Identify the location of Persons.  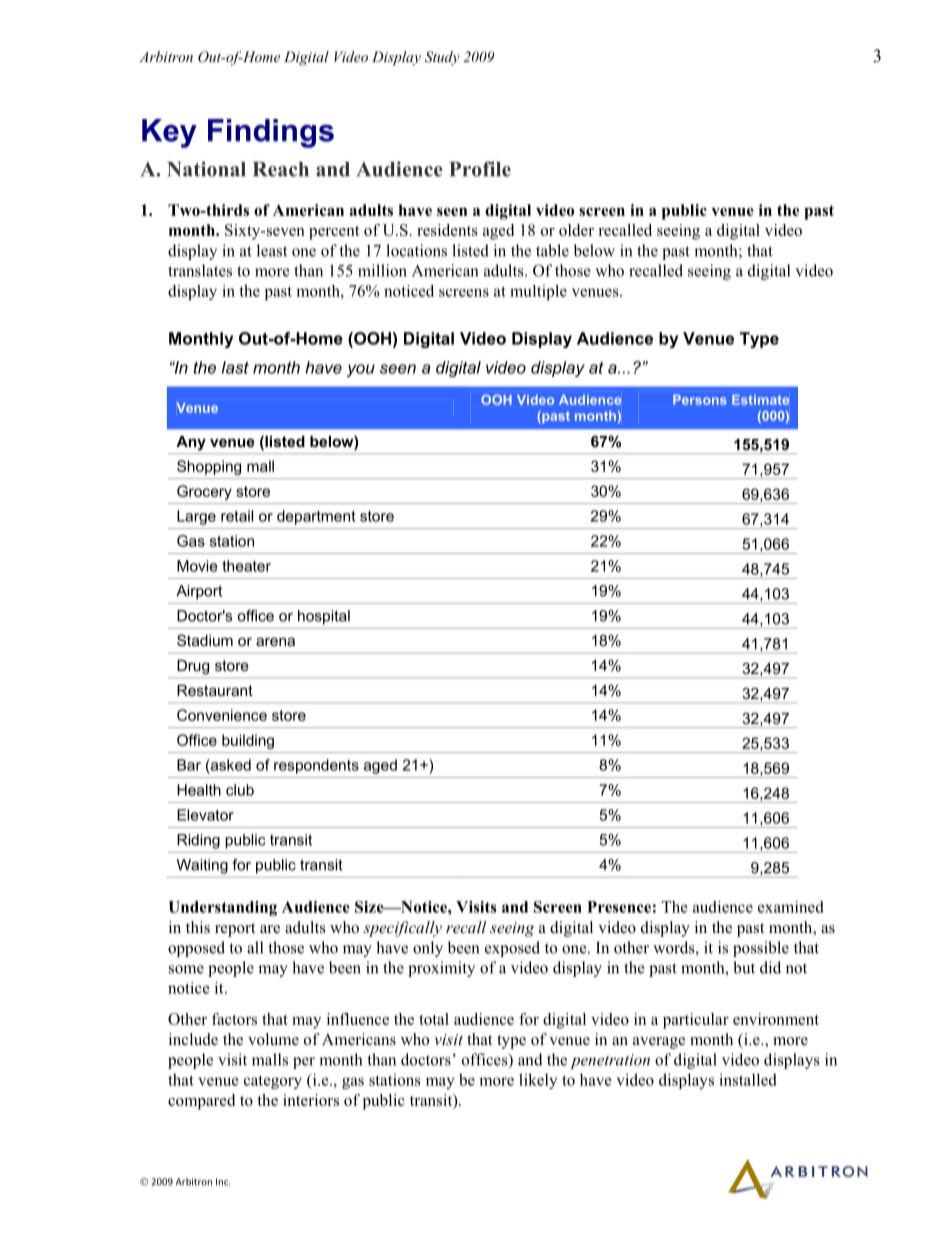
(700, 400).
